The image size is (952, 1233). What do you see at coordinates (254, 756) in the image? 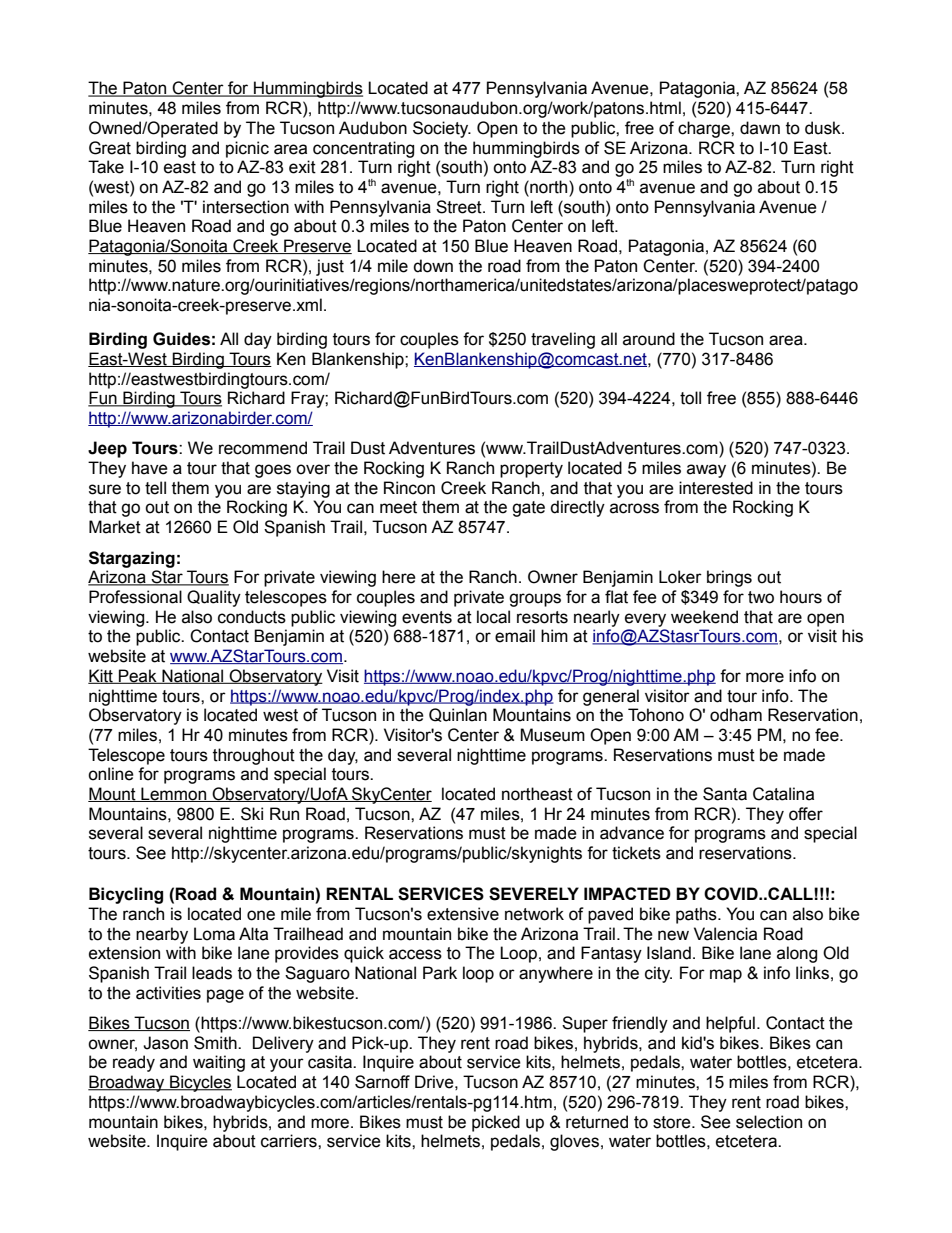
I see `throughout` at bounding box center [254, 756].
